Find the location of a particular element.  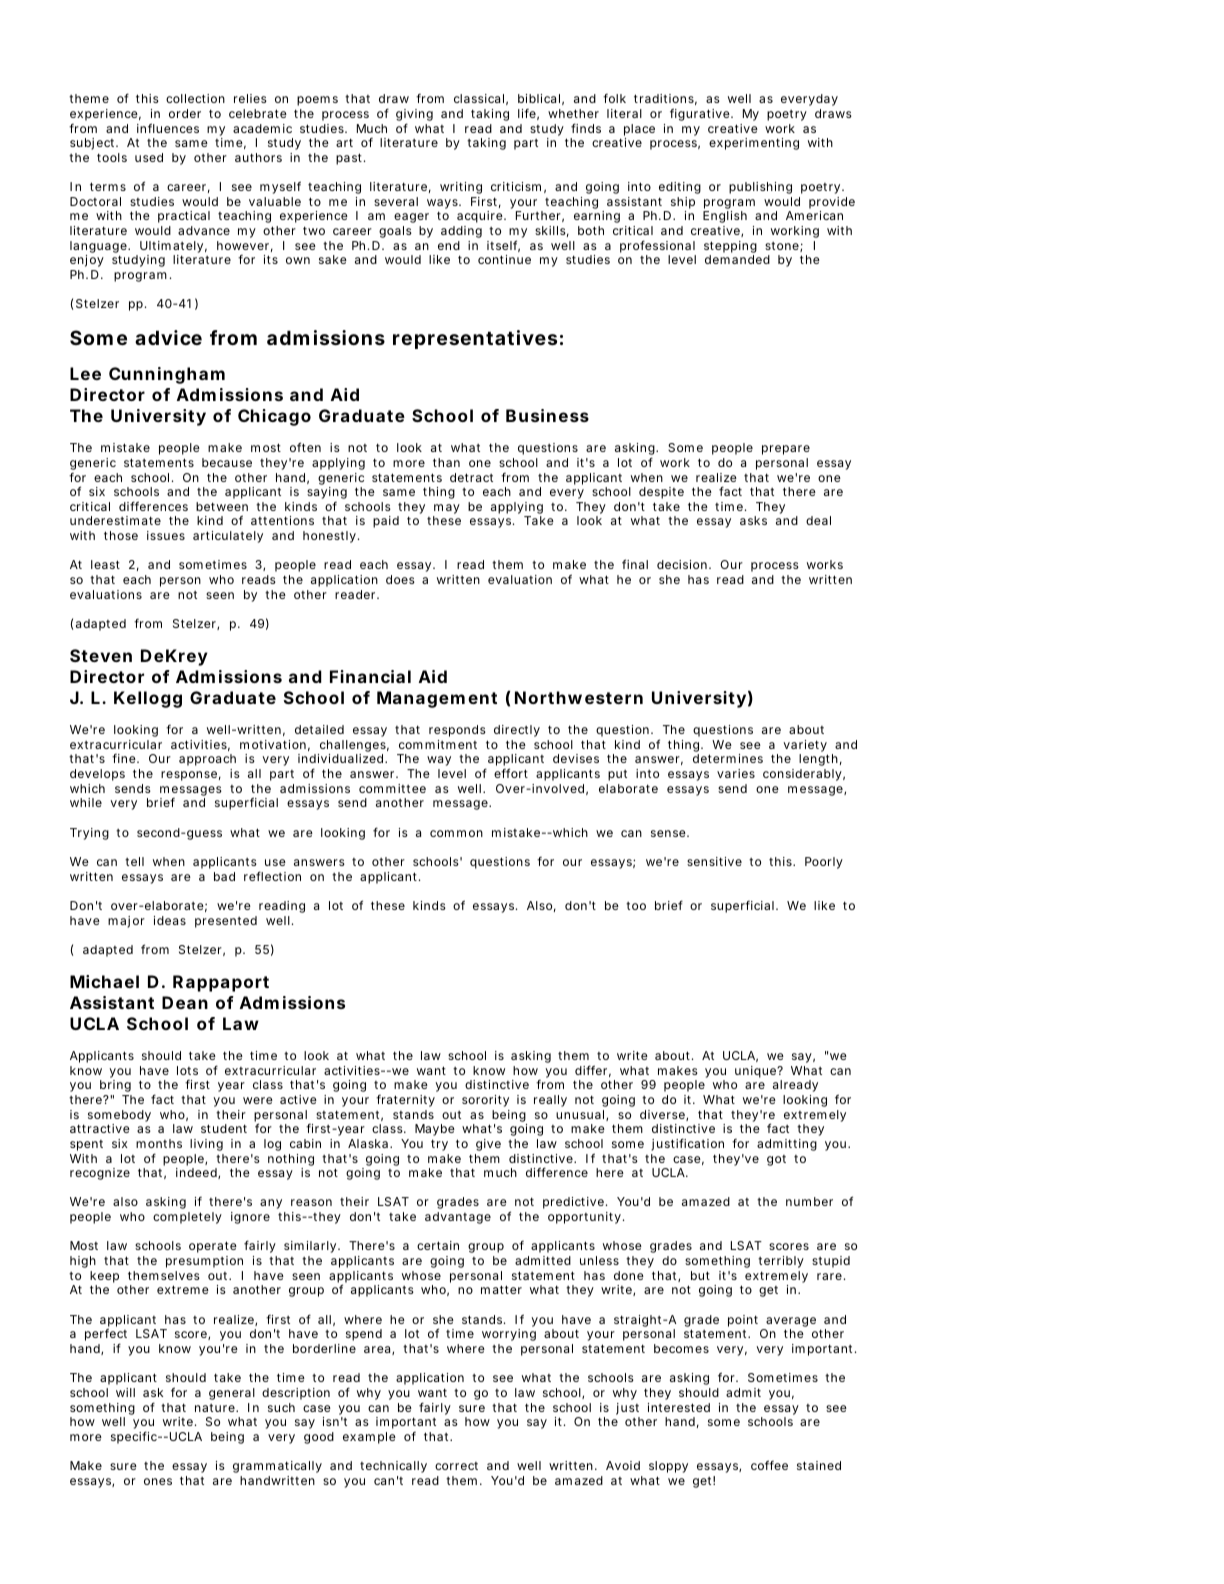

giving is located at coordinates (414, 116).
